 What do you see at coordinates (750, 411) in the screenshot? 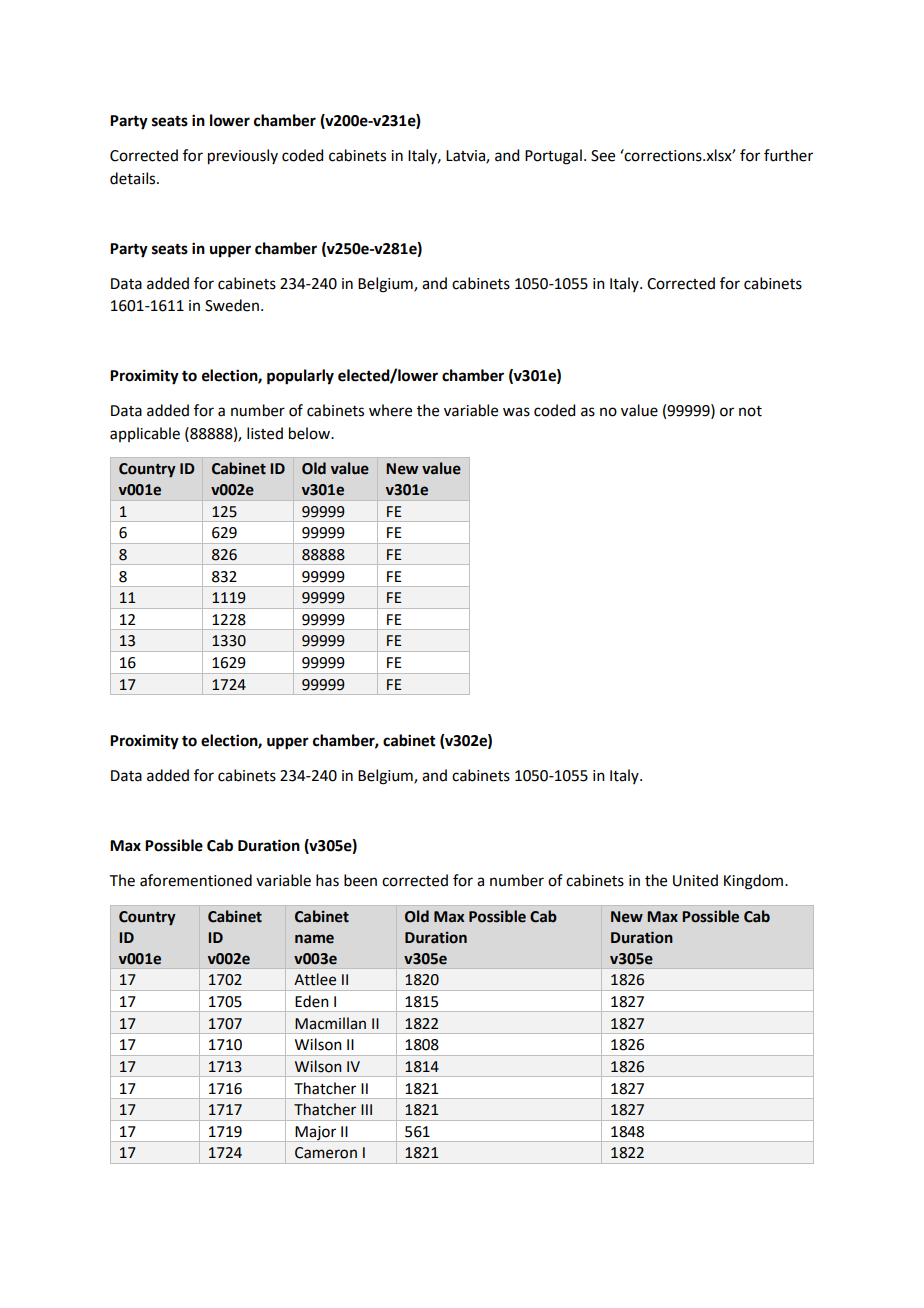
I see `not` at bounding box center [750, 411].
